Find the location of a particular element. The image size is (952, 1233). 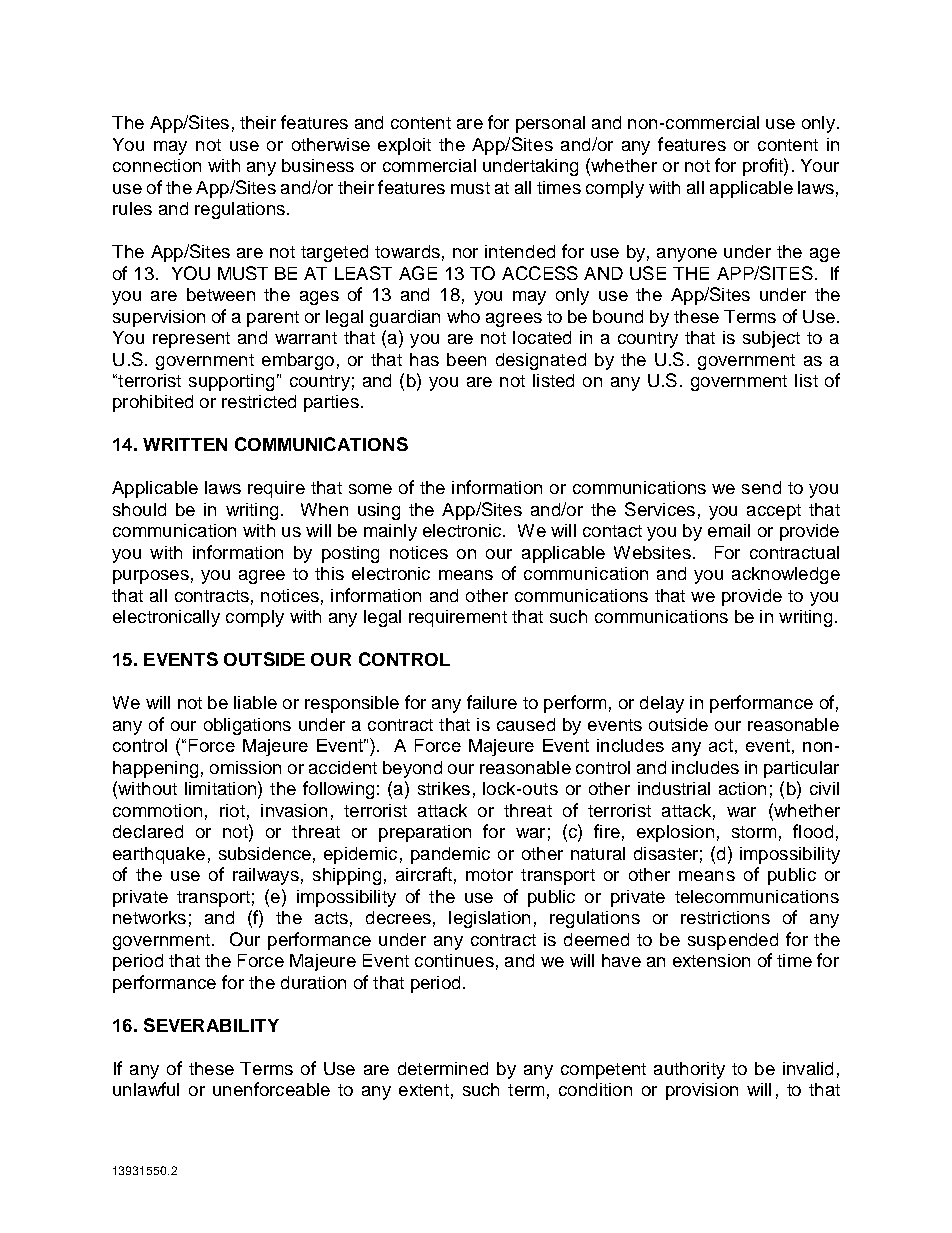

exploit is located at coordinates (404, 146).
